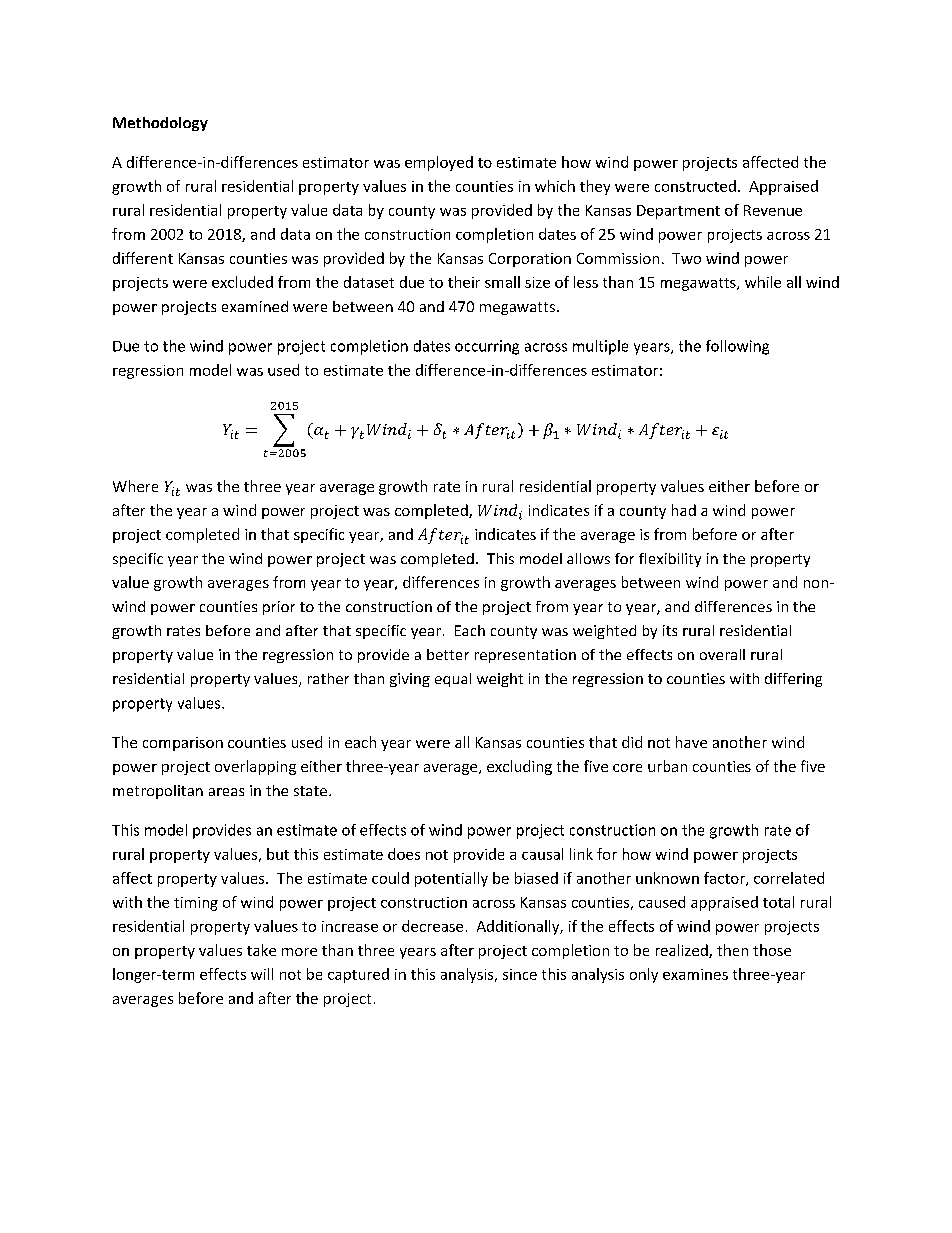  I want to click on have, so click(691, 742).
